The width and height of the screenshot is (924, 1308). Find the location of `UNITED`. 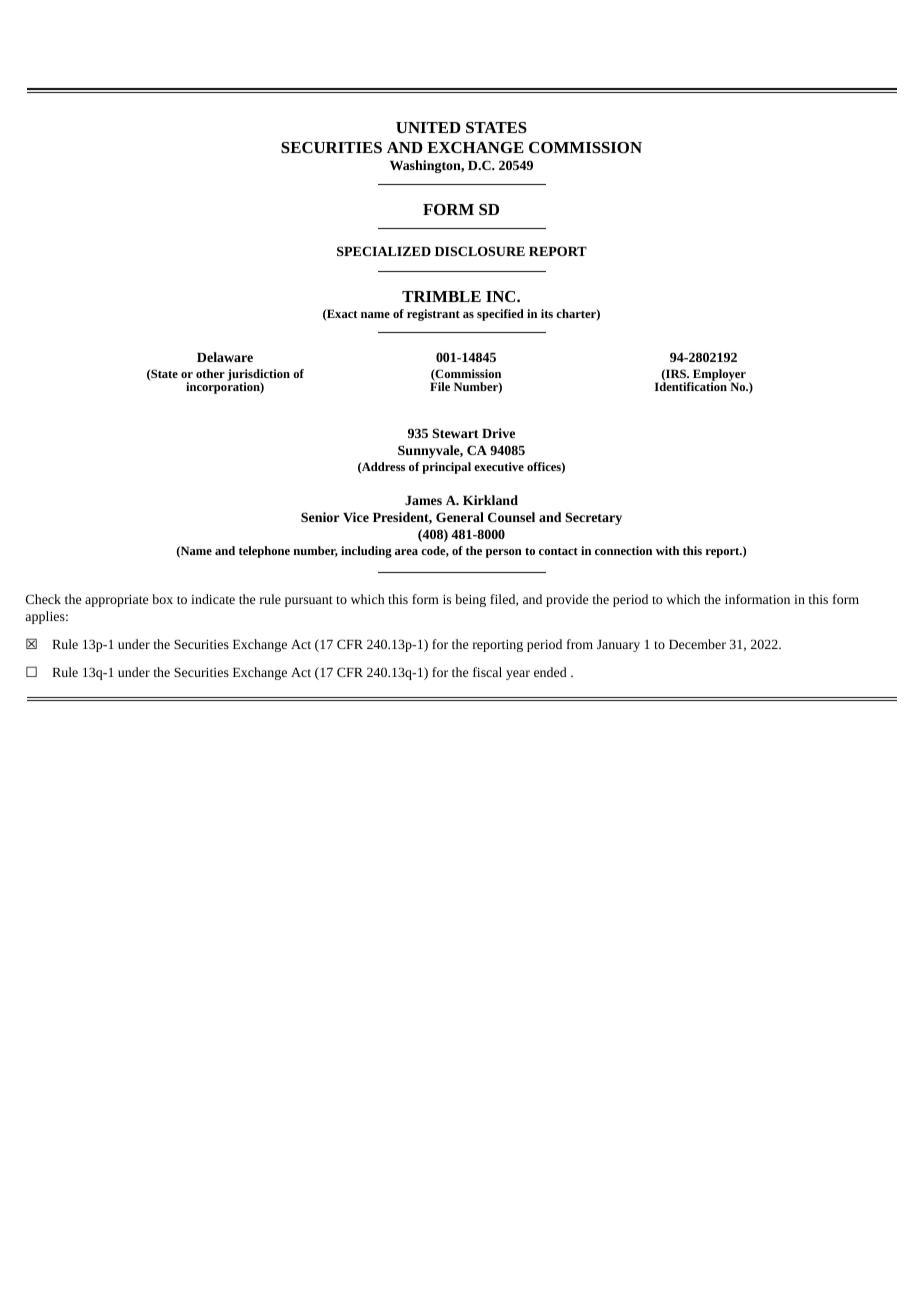

UNITED is located at coordinates (428, 127).
